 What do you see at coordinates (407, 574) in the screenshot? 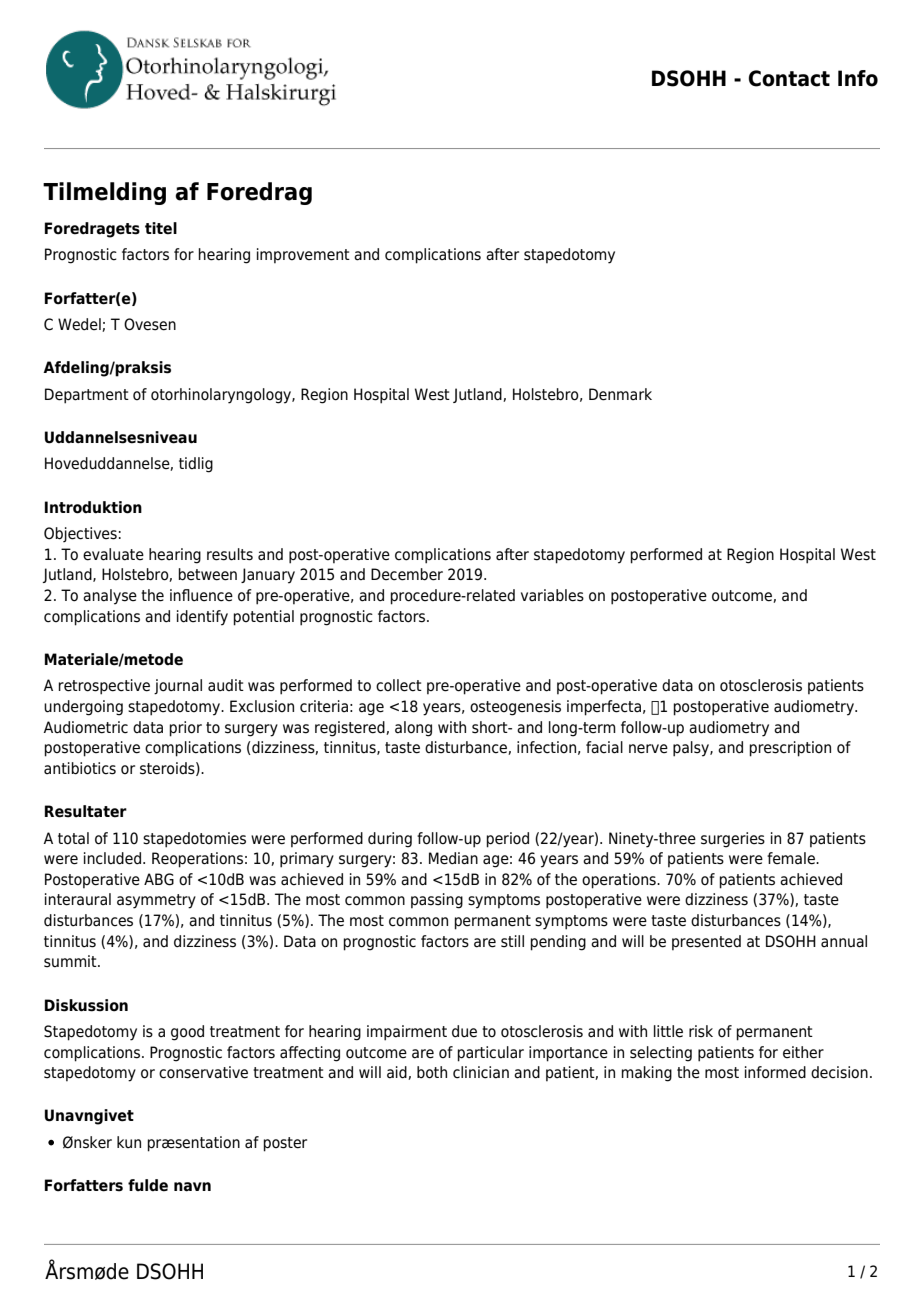
I see `December` at bounding box center [407, 574].
